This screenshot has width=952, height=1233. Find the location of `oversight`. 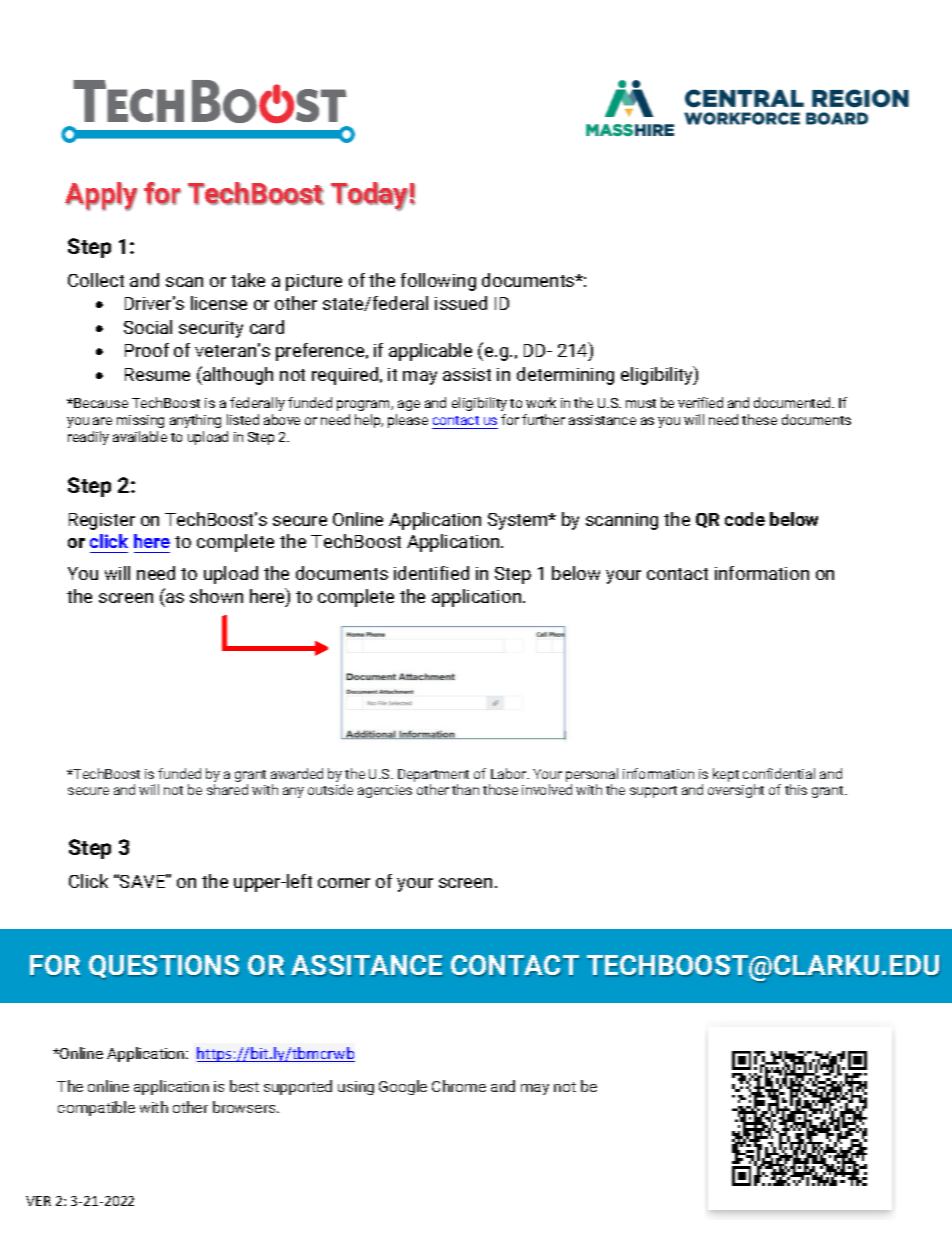

oversight is located at coordinates (736, 791).
